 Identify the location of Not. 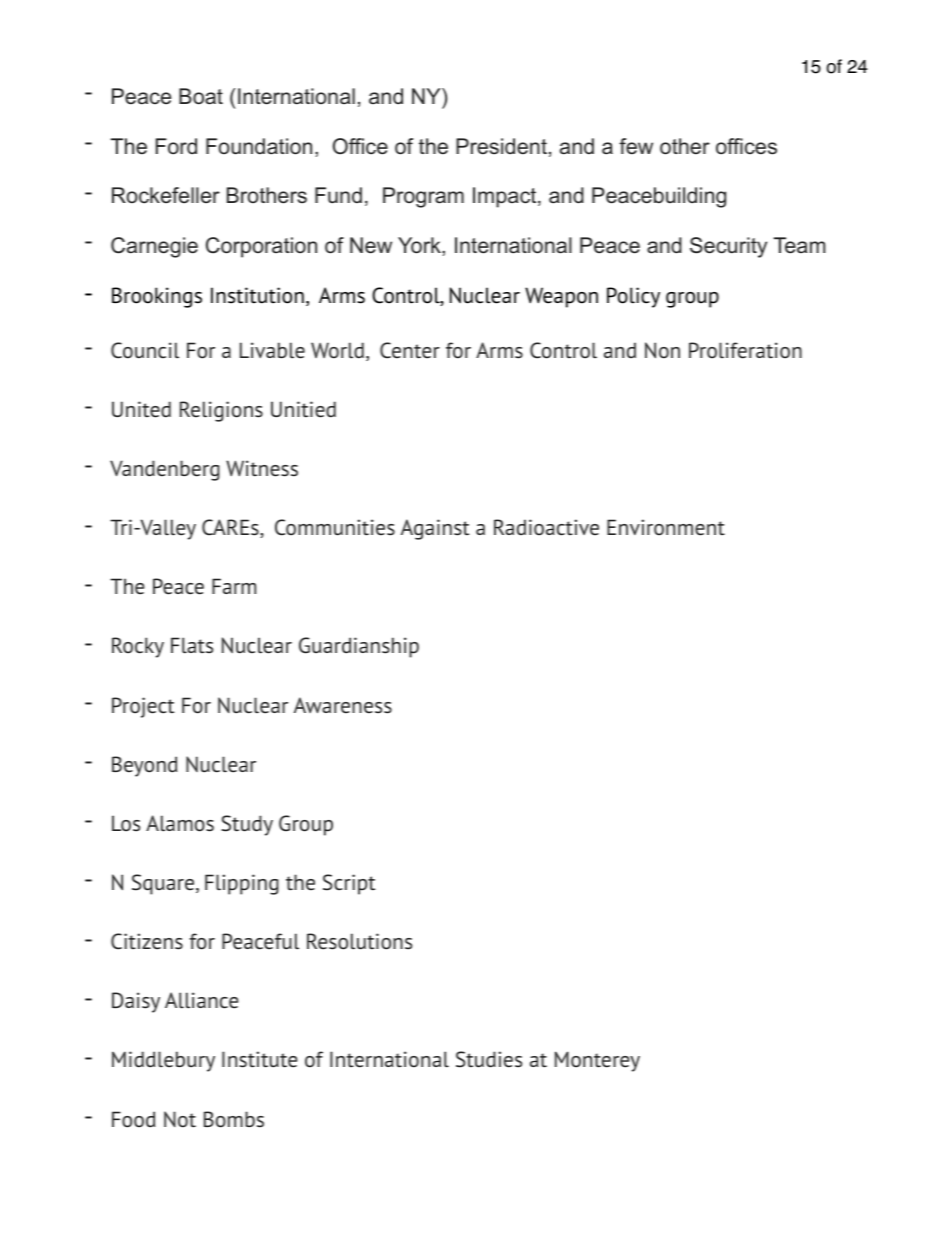
(180, 1119).
